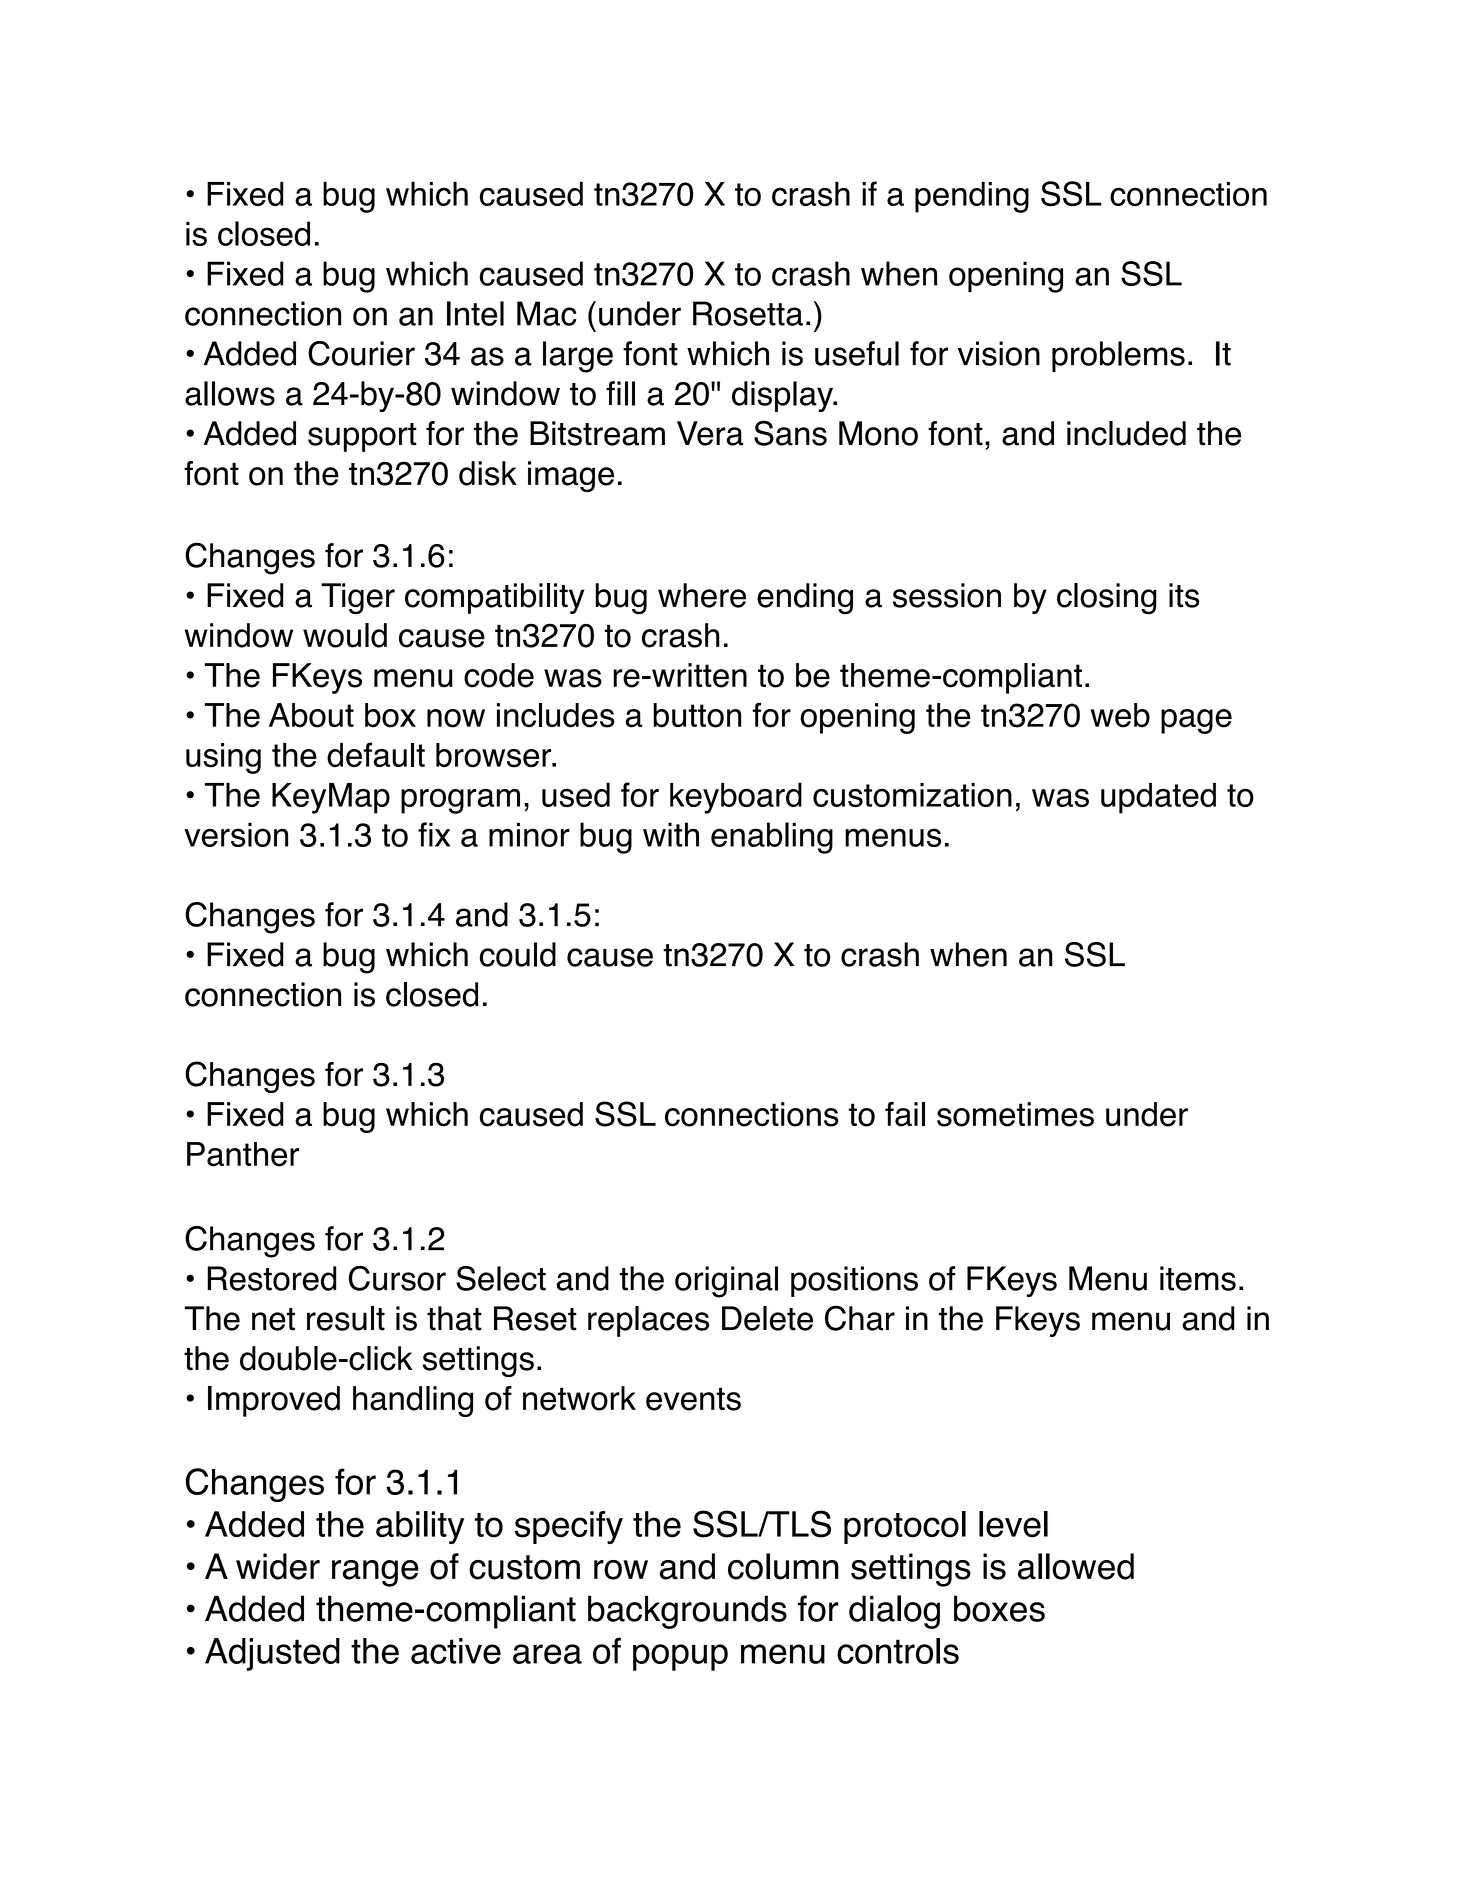 The height and width of the screenshot is (1899, 1467). I want to click on backgrounds, so click(687, 1612).
